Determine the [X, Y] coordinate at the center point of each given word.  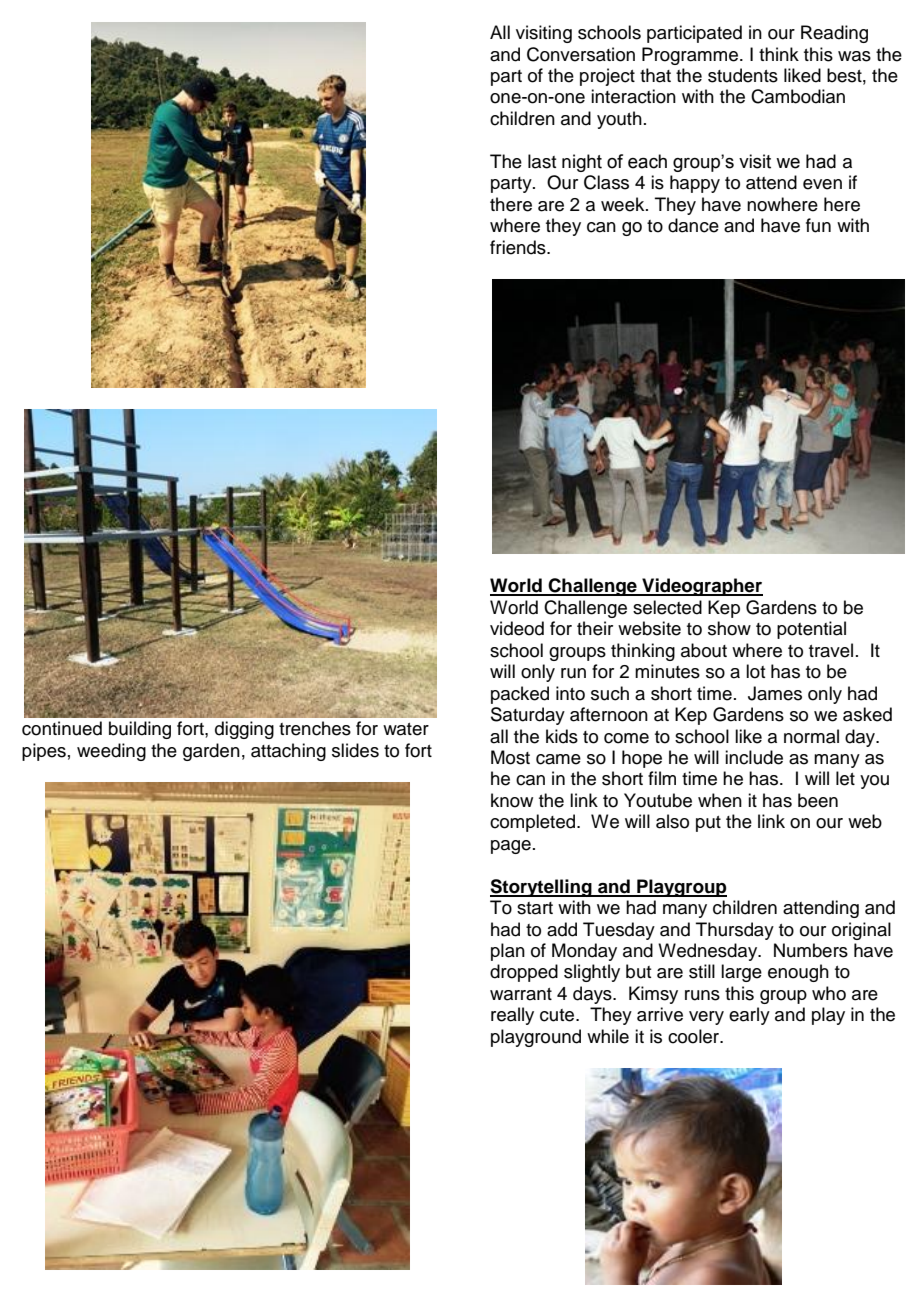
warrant [521, 994]
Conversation [581, 54]
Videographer [701, 587]
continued [62, 728]
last [542, 161]
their [595, 628]
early [749, 1016]
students [743, 75]
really [512, 1016]
